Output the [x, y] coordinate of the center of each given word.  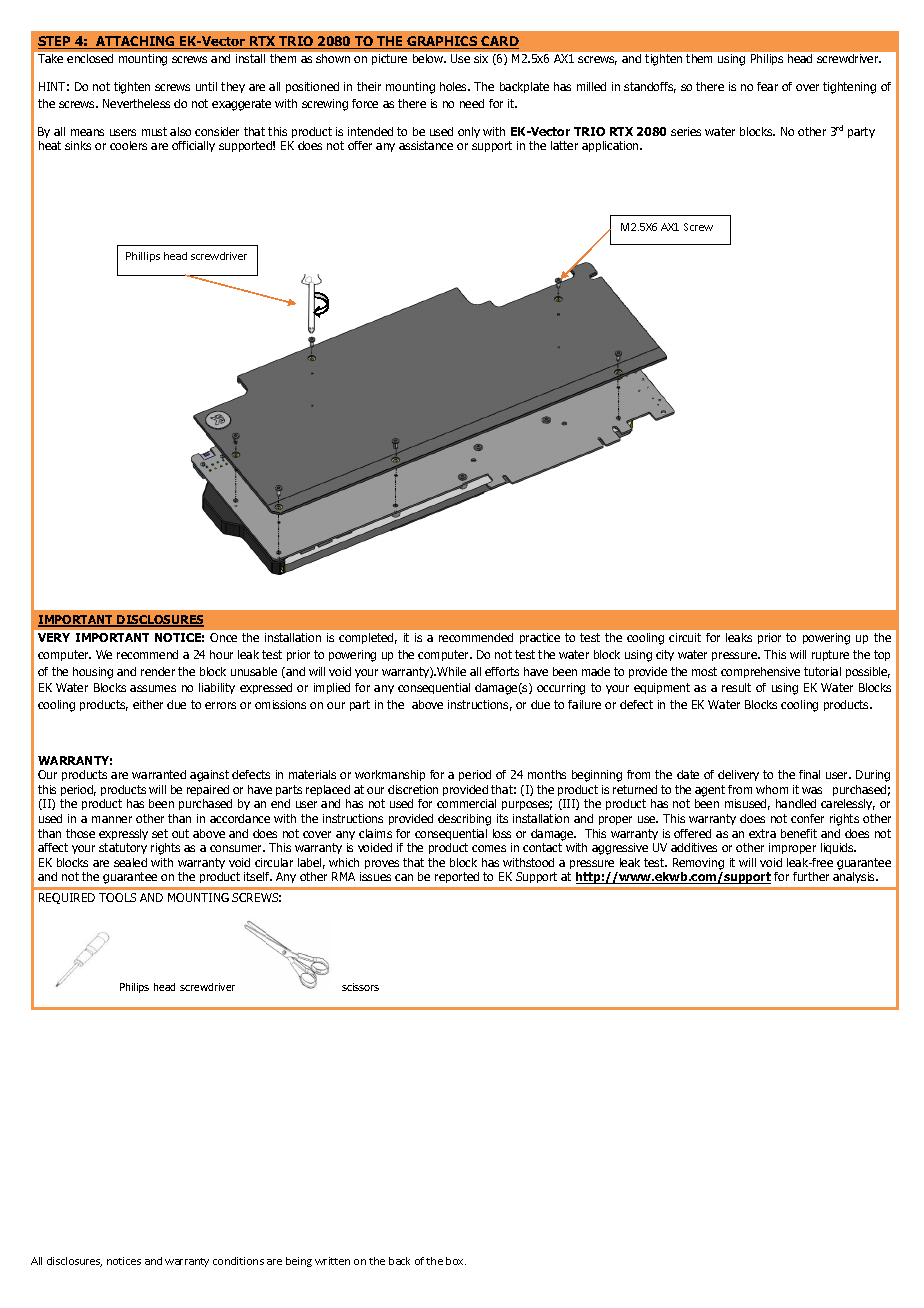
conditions [238, 1261]
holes [455, 86]
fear [767, 86]
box [456, 1261]
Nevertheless [136, 103]
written [332, 1261]
